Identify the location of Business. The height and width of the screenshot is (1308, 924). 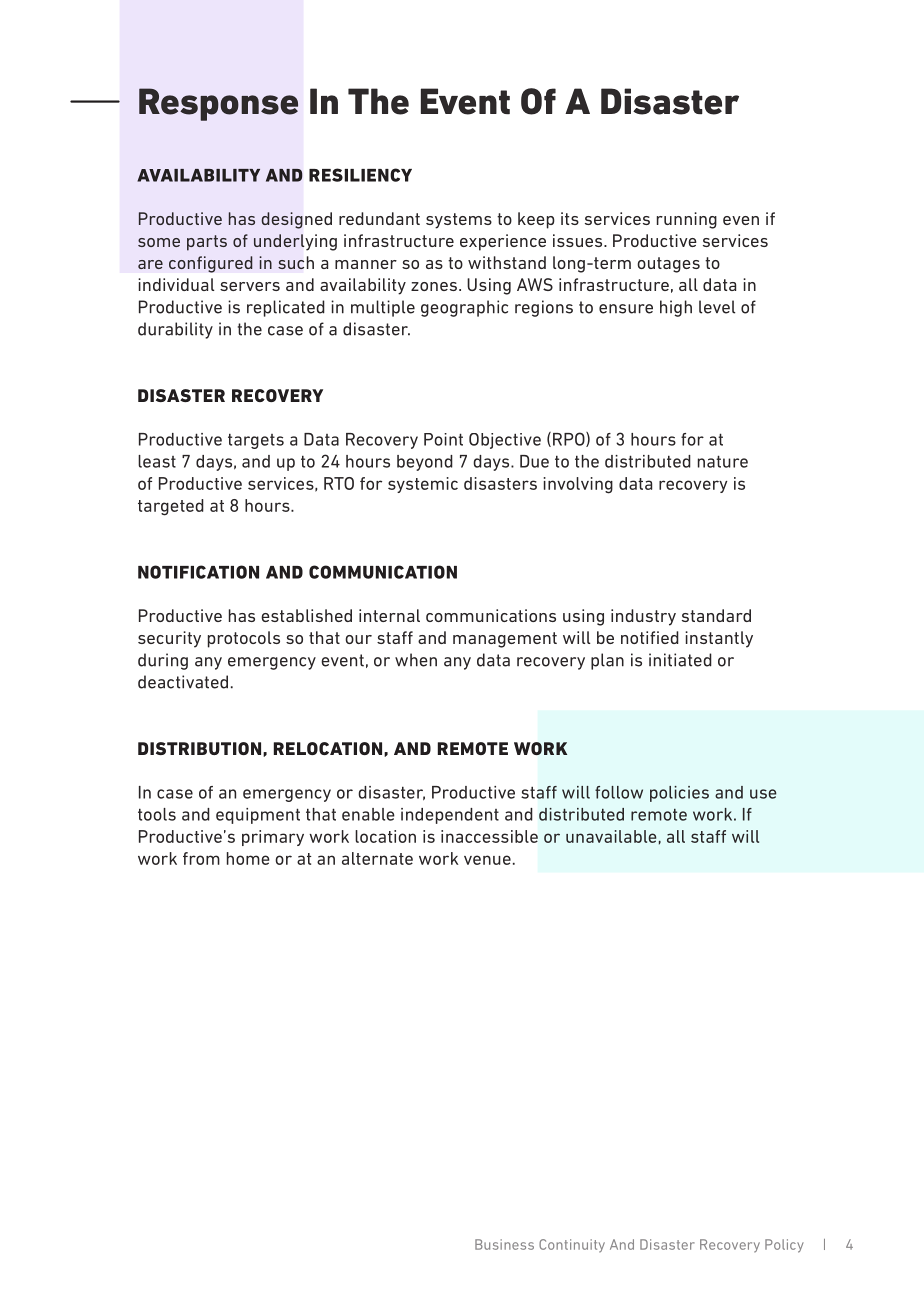
(504, 1244).
